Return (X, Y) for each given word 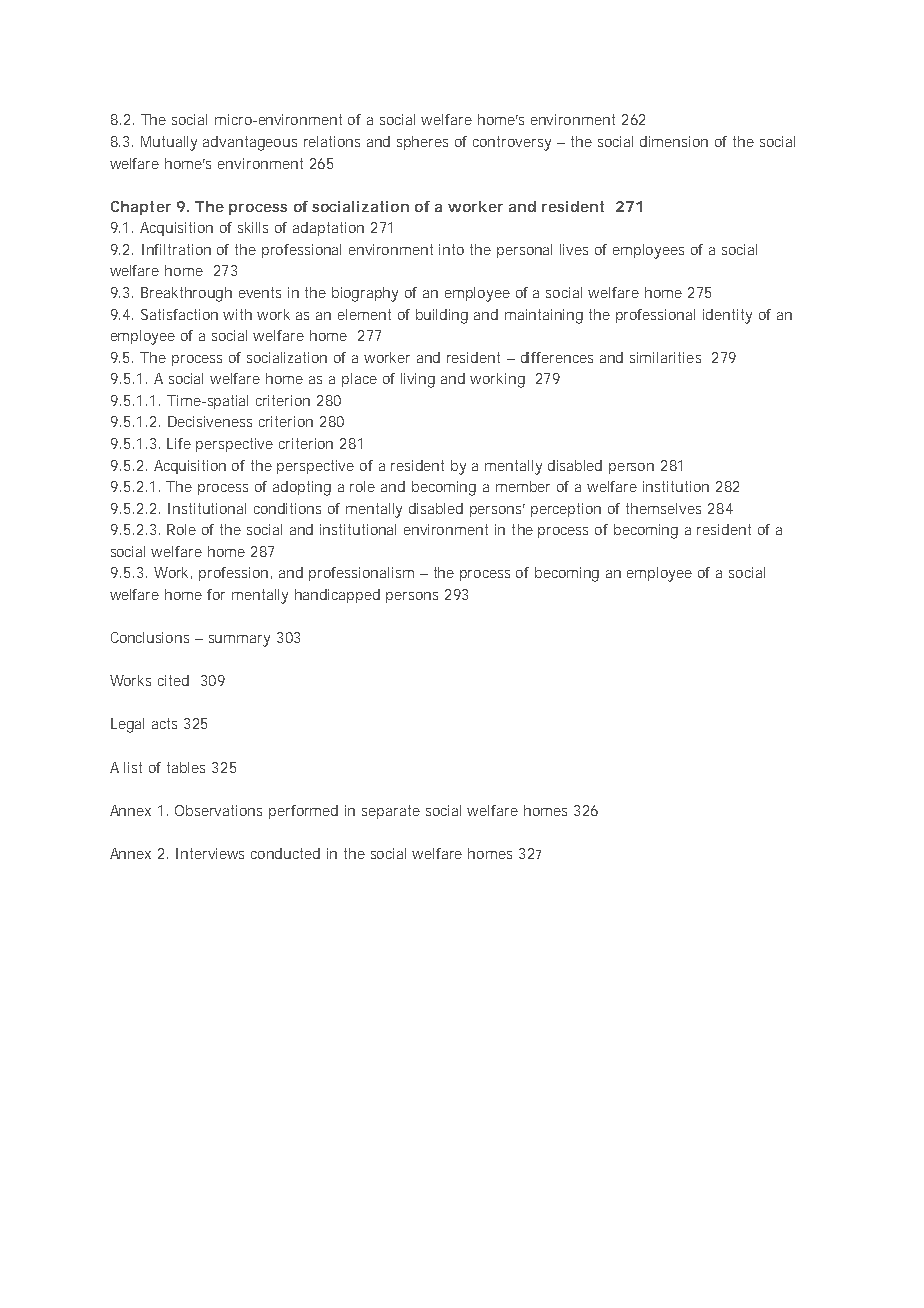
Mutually (169, 143)
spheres (422, 143)
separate (391, 812)
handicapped (337, 596)
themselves (663, 508)
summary (239, 641)
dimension (674, 141)
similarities (665, 357)
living (418, 380)
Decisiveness (210, 421)
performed (303, 812)
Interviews (210, 853)
